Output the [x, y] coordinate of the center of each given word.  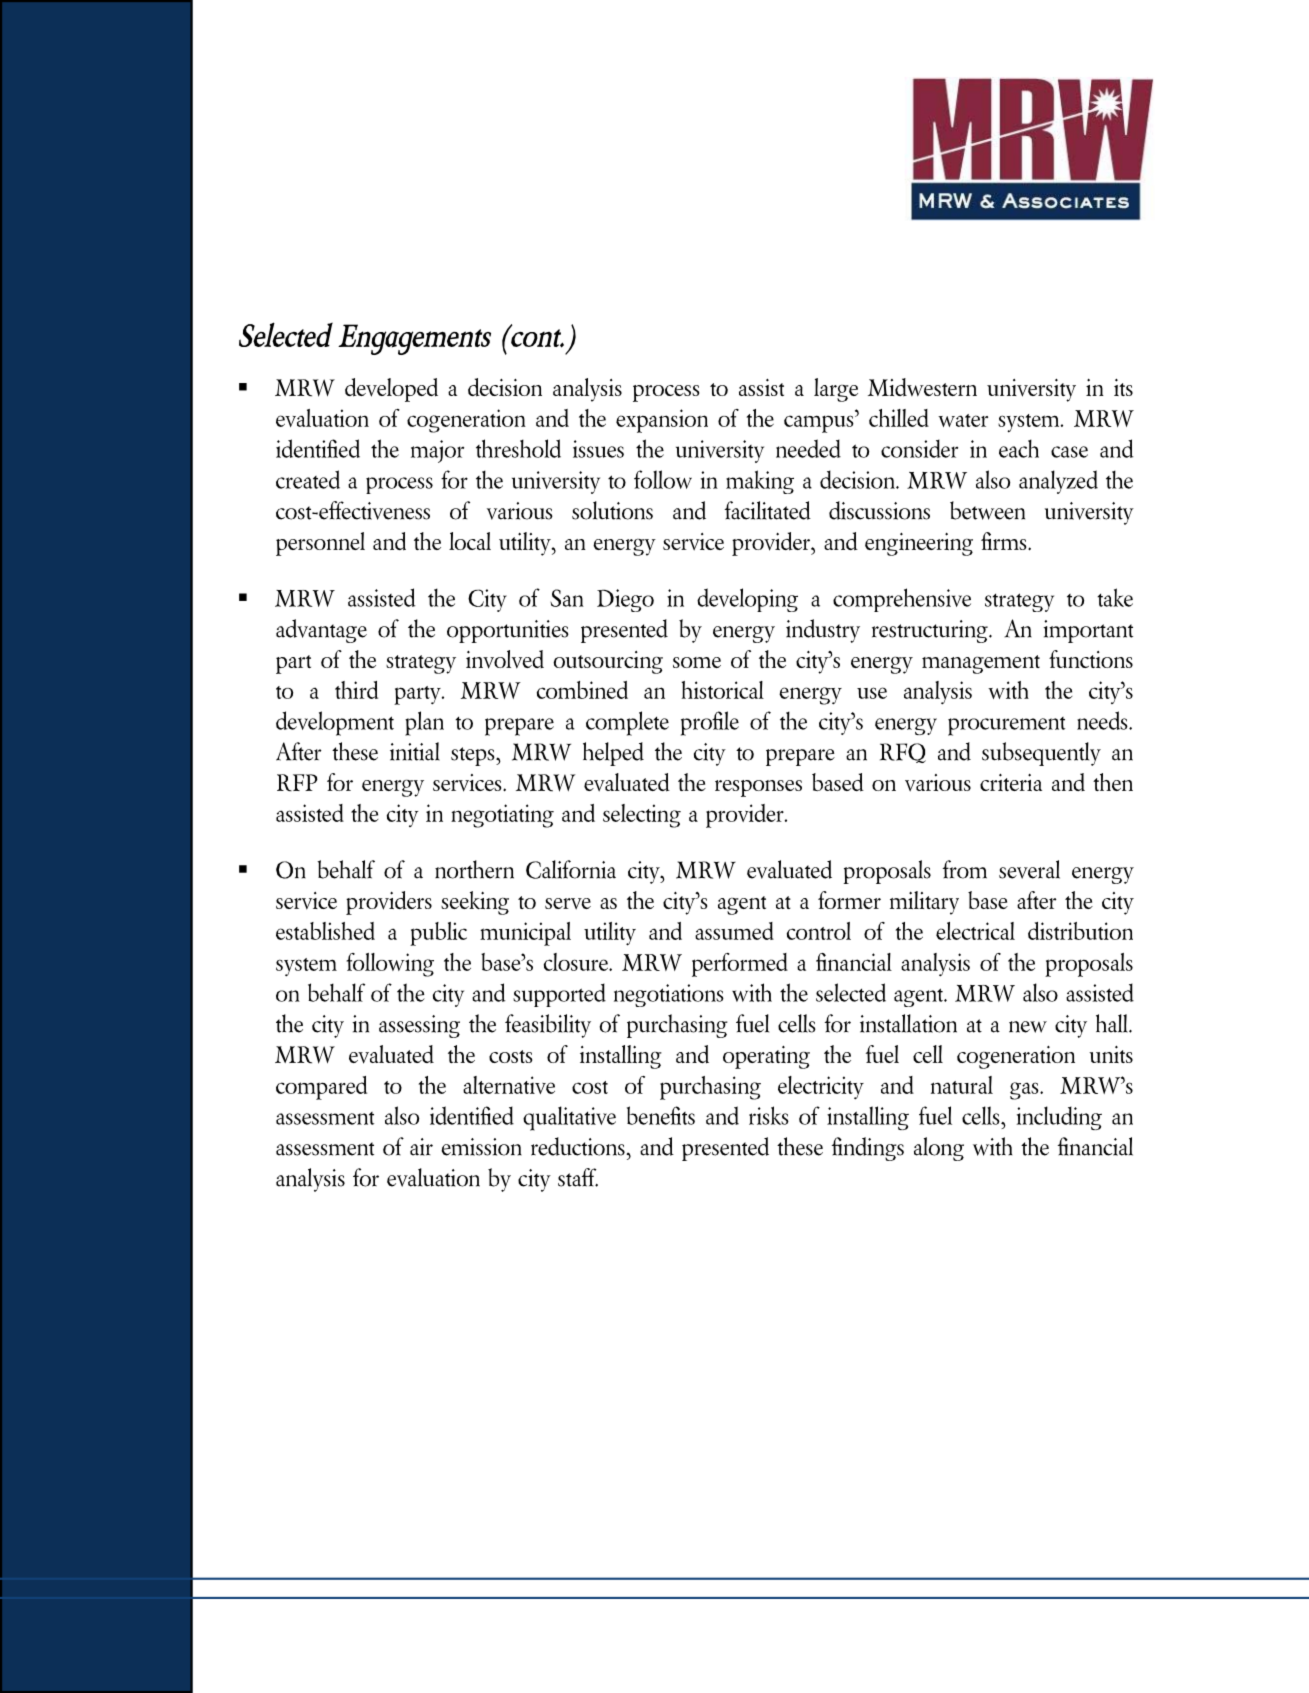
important [1088, 631]
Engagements [414, 339]
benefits [661, 1115]
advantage [321, 631]
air [421, 1147]
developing [747, 600]
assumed [734, 931]
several [1029, 869]
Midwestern [922, 387]
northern [474, 869]
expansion [662, 421]
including [1059, 1118]
